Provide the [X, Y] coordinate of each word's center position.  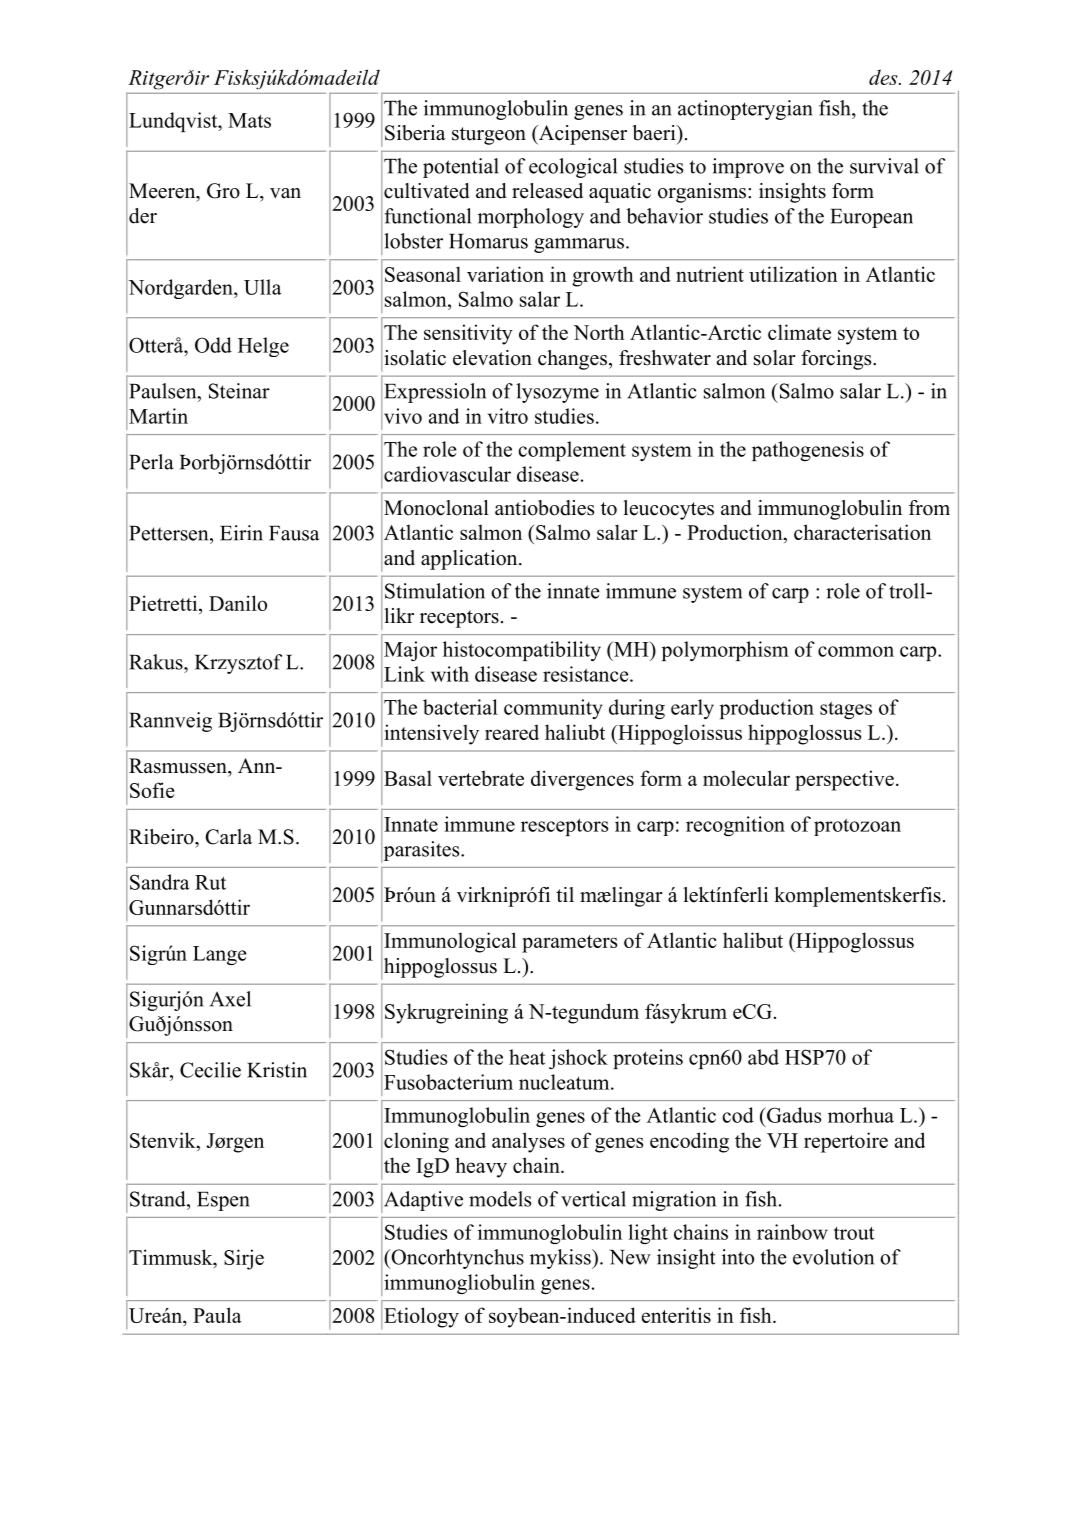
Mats [249, 120]
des [884, 77]
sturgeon [489, 136]
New [630, 1257]
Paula [217, 1315]
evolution [833, 1257]
